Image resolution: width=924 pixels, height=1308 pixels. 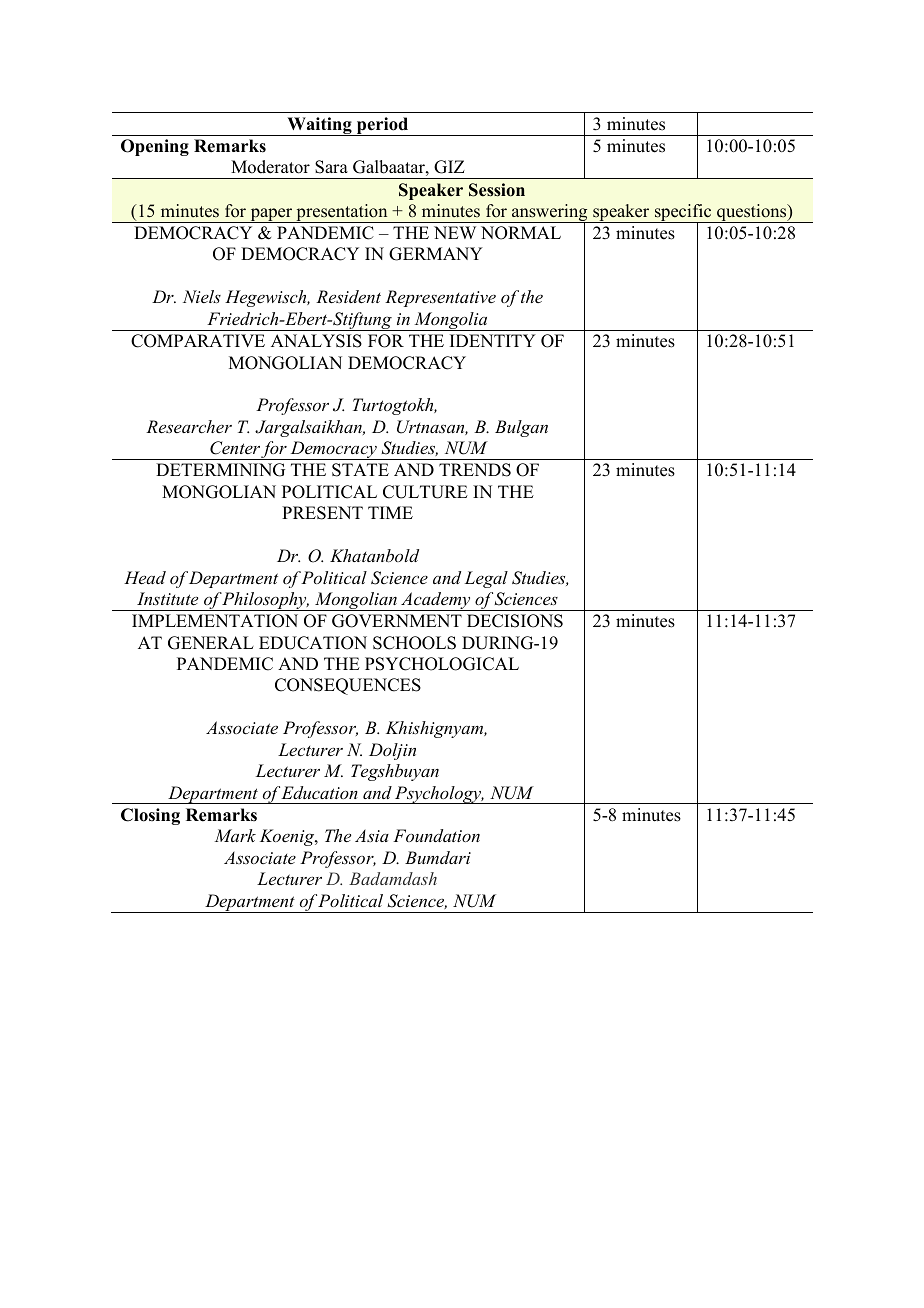 What do you see at coordinates (198, 341) in the document?
I see `COMPARATIVE` at bounding box center [198, 341].
